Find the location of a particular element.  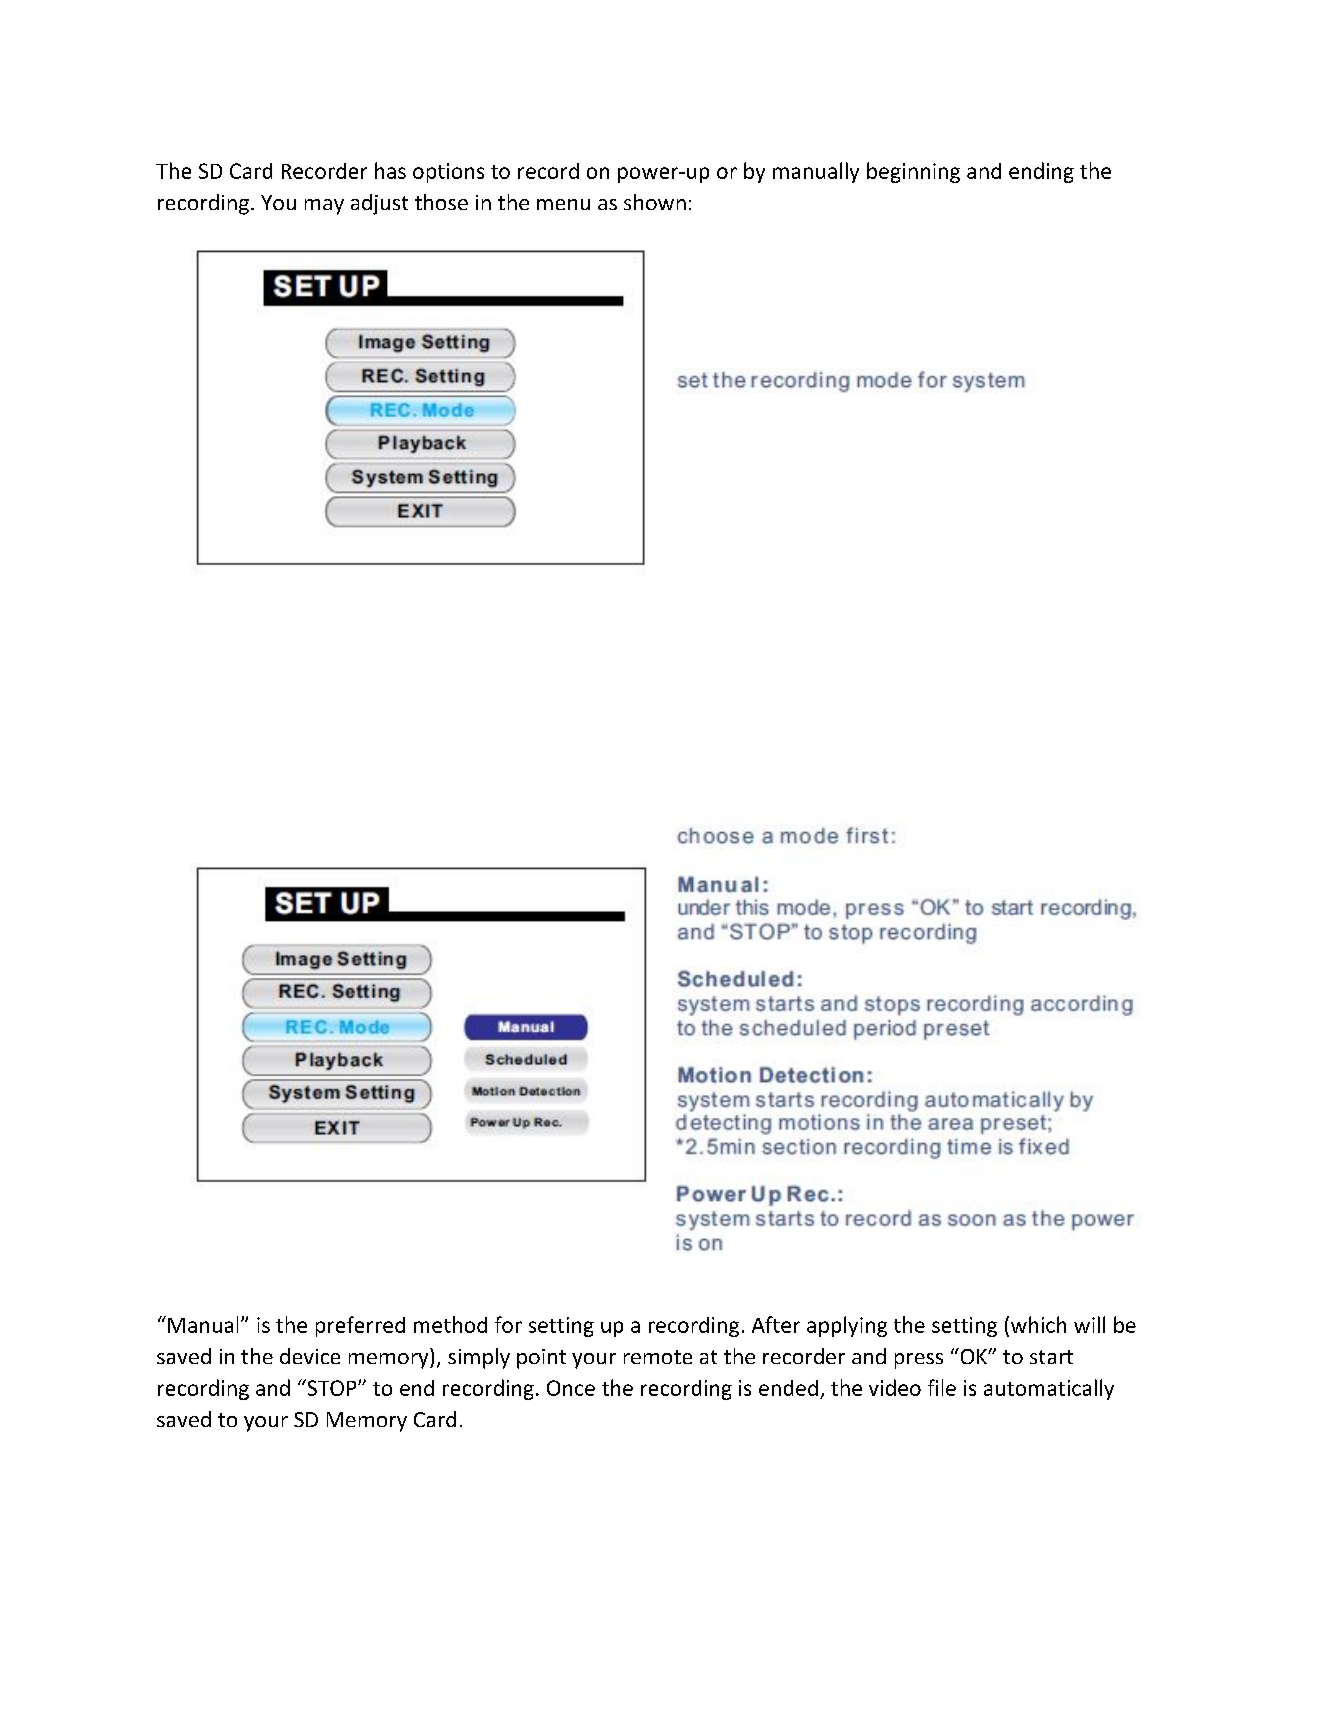

method is located at coordinates (450, 1324).
